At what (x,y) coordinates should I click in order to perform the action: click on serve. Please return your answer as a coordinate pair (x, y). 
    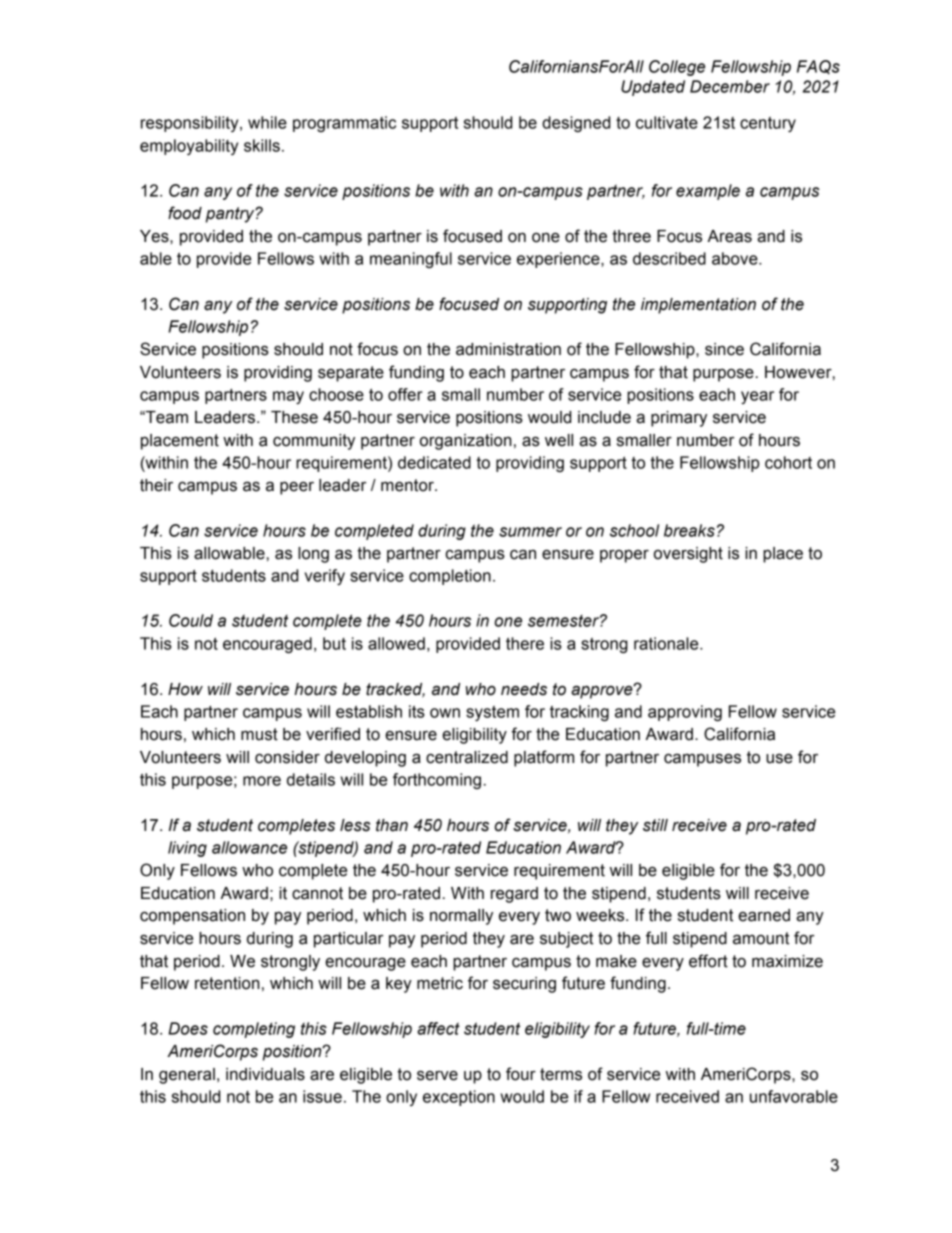
    Looking at the image, I should click on (437, 1075).
